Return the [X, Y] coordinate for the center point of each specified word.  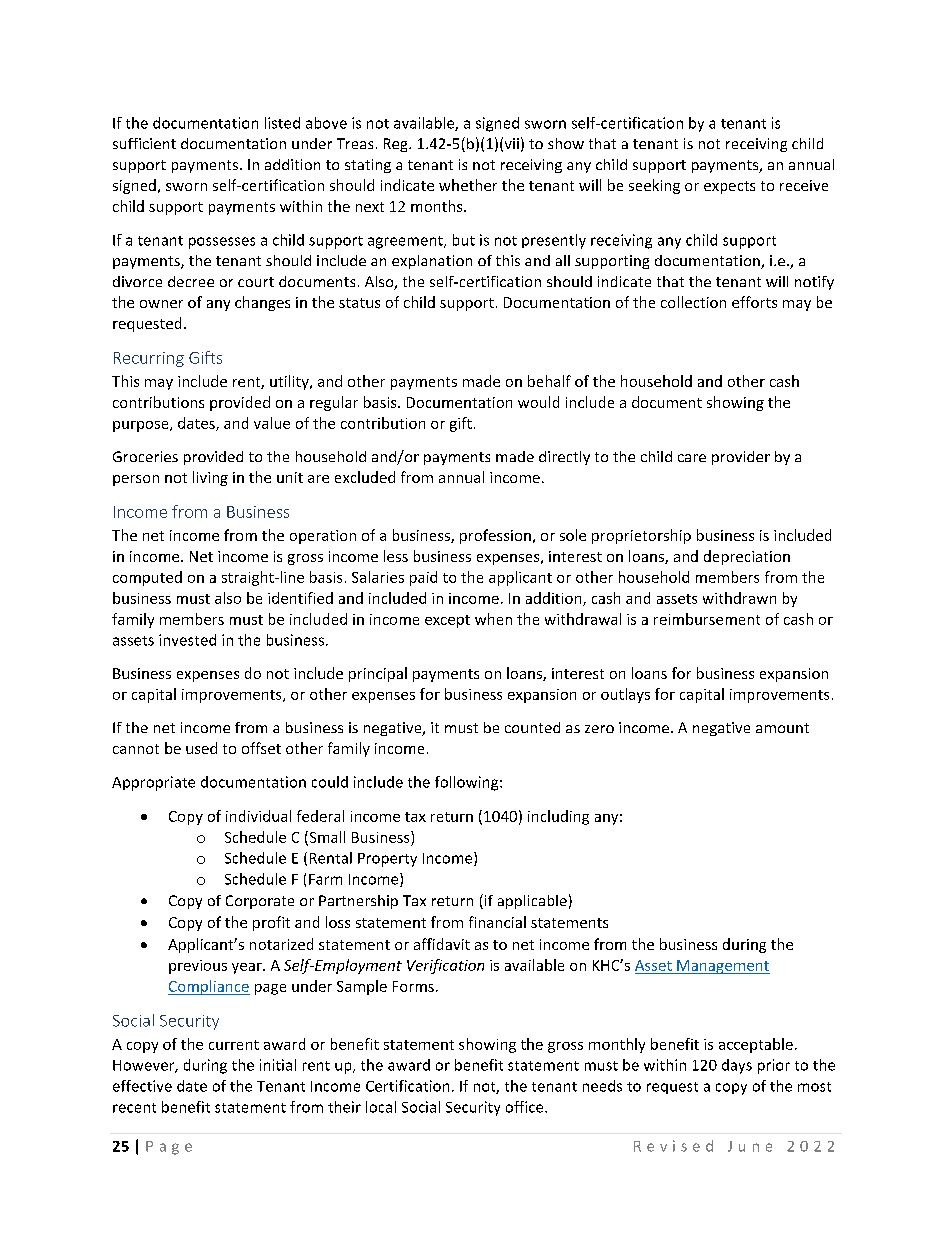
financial [497, 922]
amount [782, 728]
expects [729, 187]
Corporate [260, 902]
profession [495, 536]
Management [722, 967]
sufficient [144, 143]
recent [134, 1108]
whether [468, 185]
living [210, 478]
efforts [754, 302]
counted [532, 727]
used [201, 748]
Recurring [149, 359]
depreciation [747, 557]
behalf [549, 381]
